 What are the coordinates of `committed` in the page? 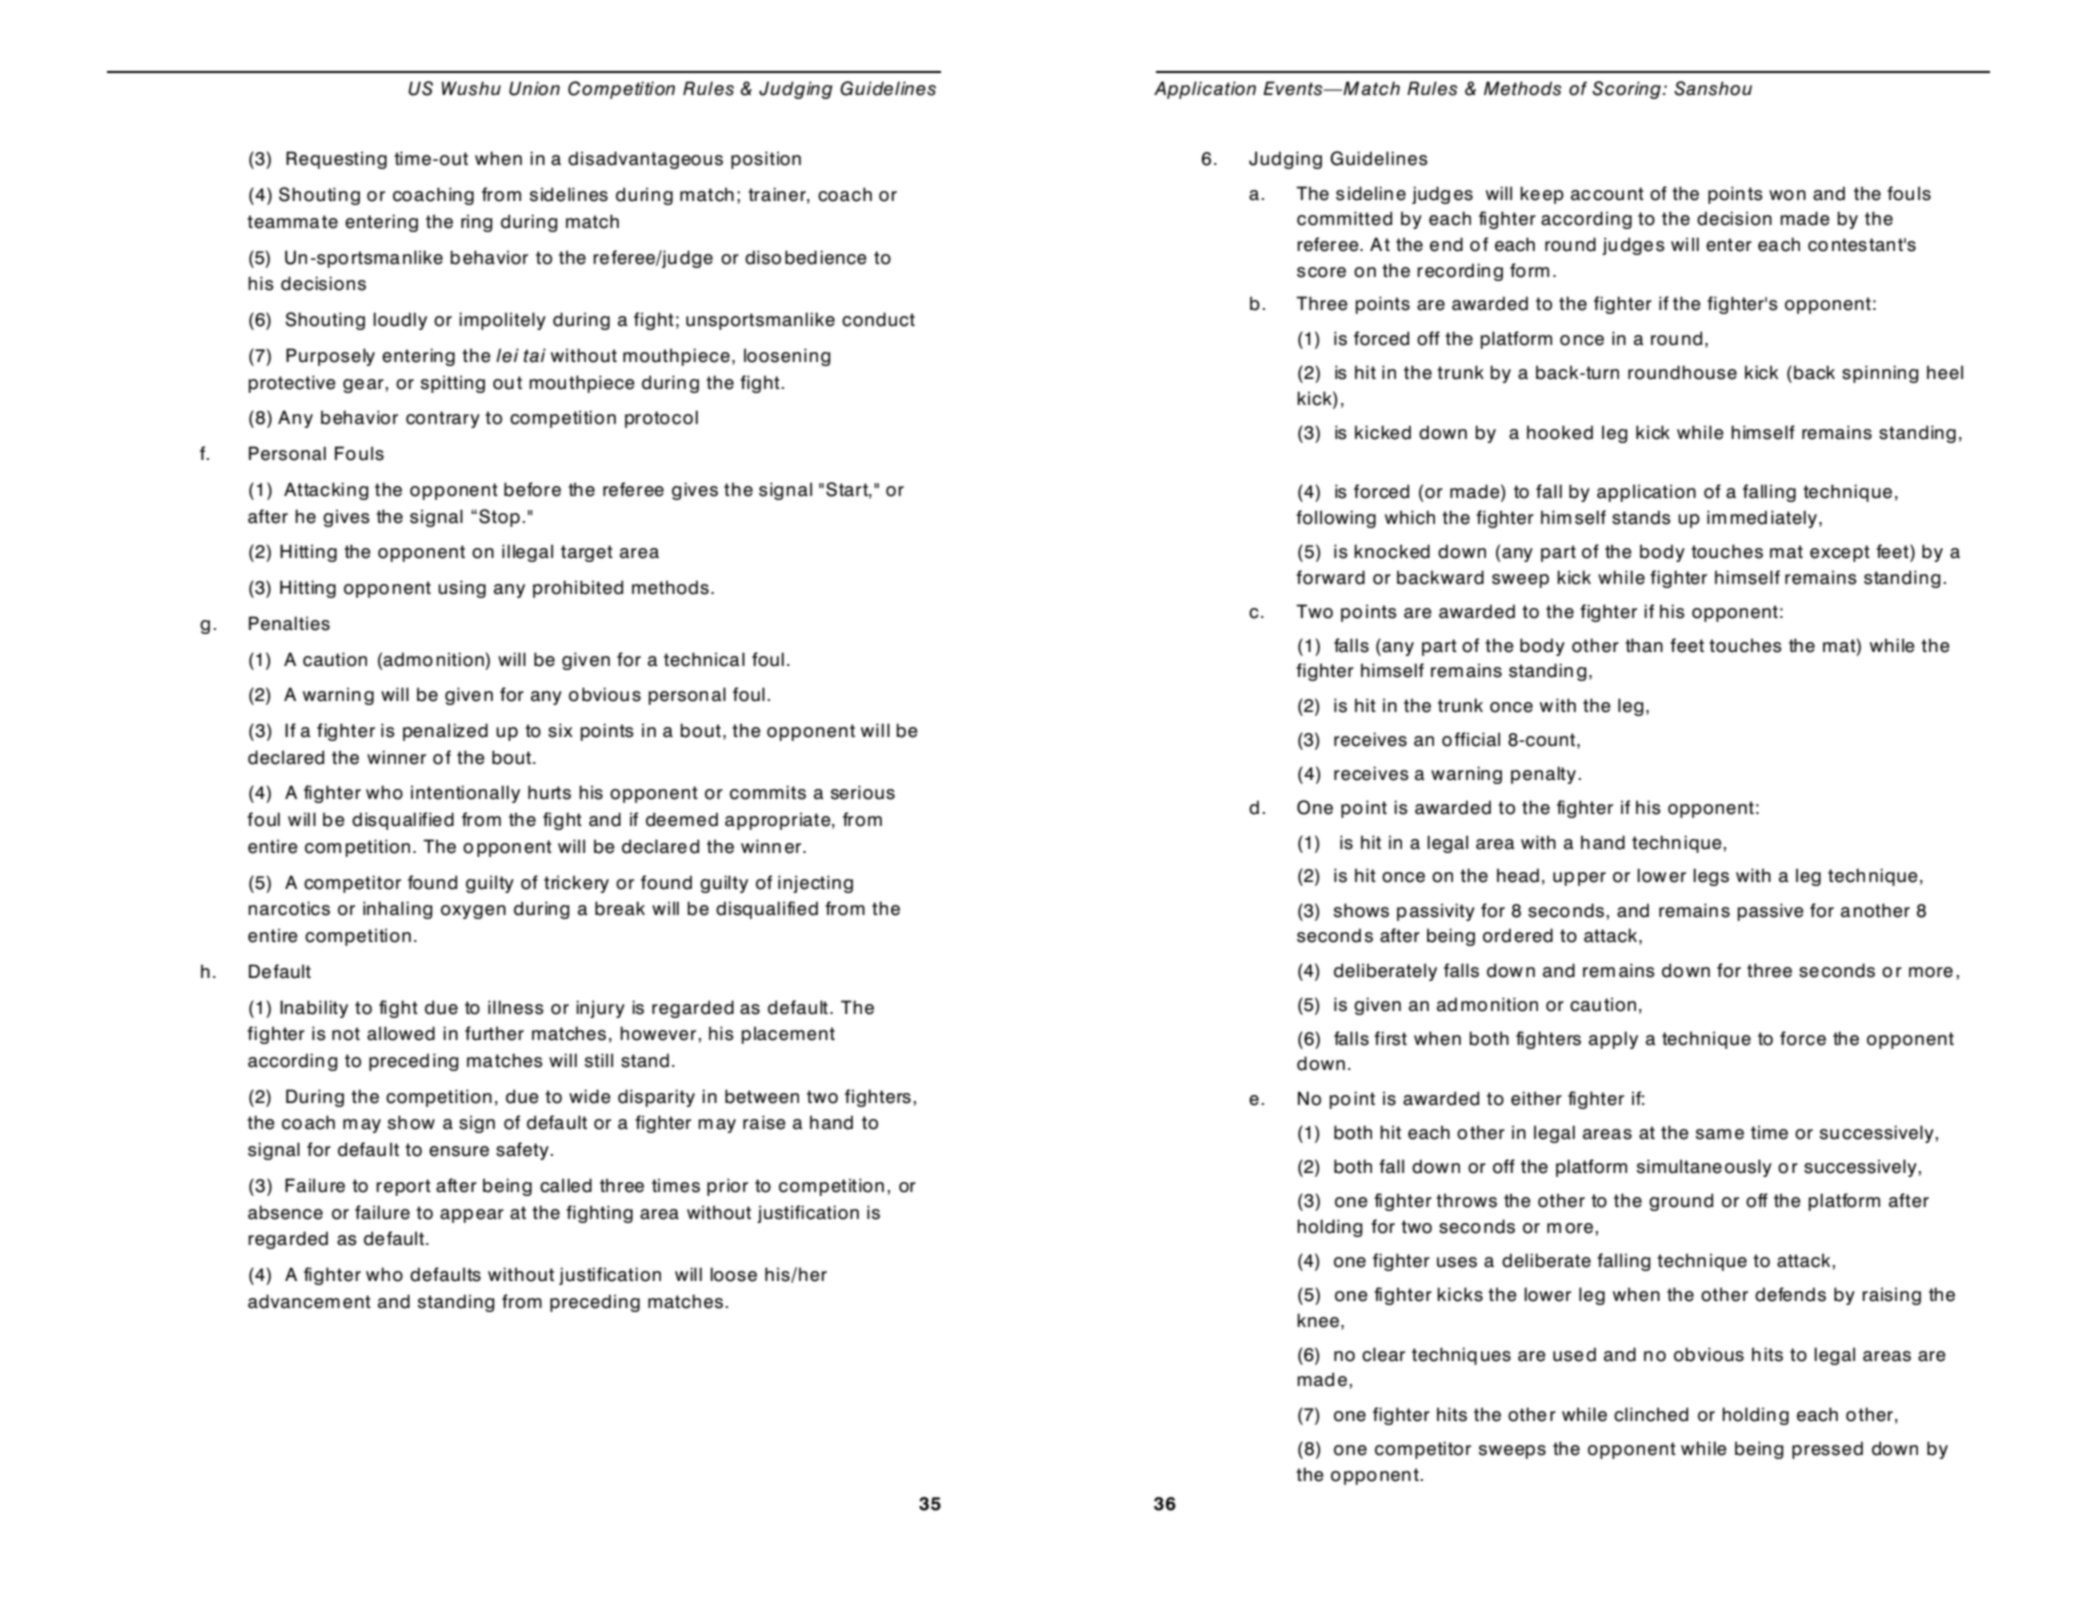 It's located at (1344, 218).
